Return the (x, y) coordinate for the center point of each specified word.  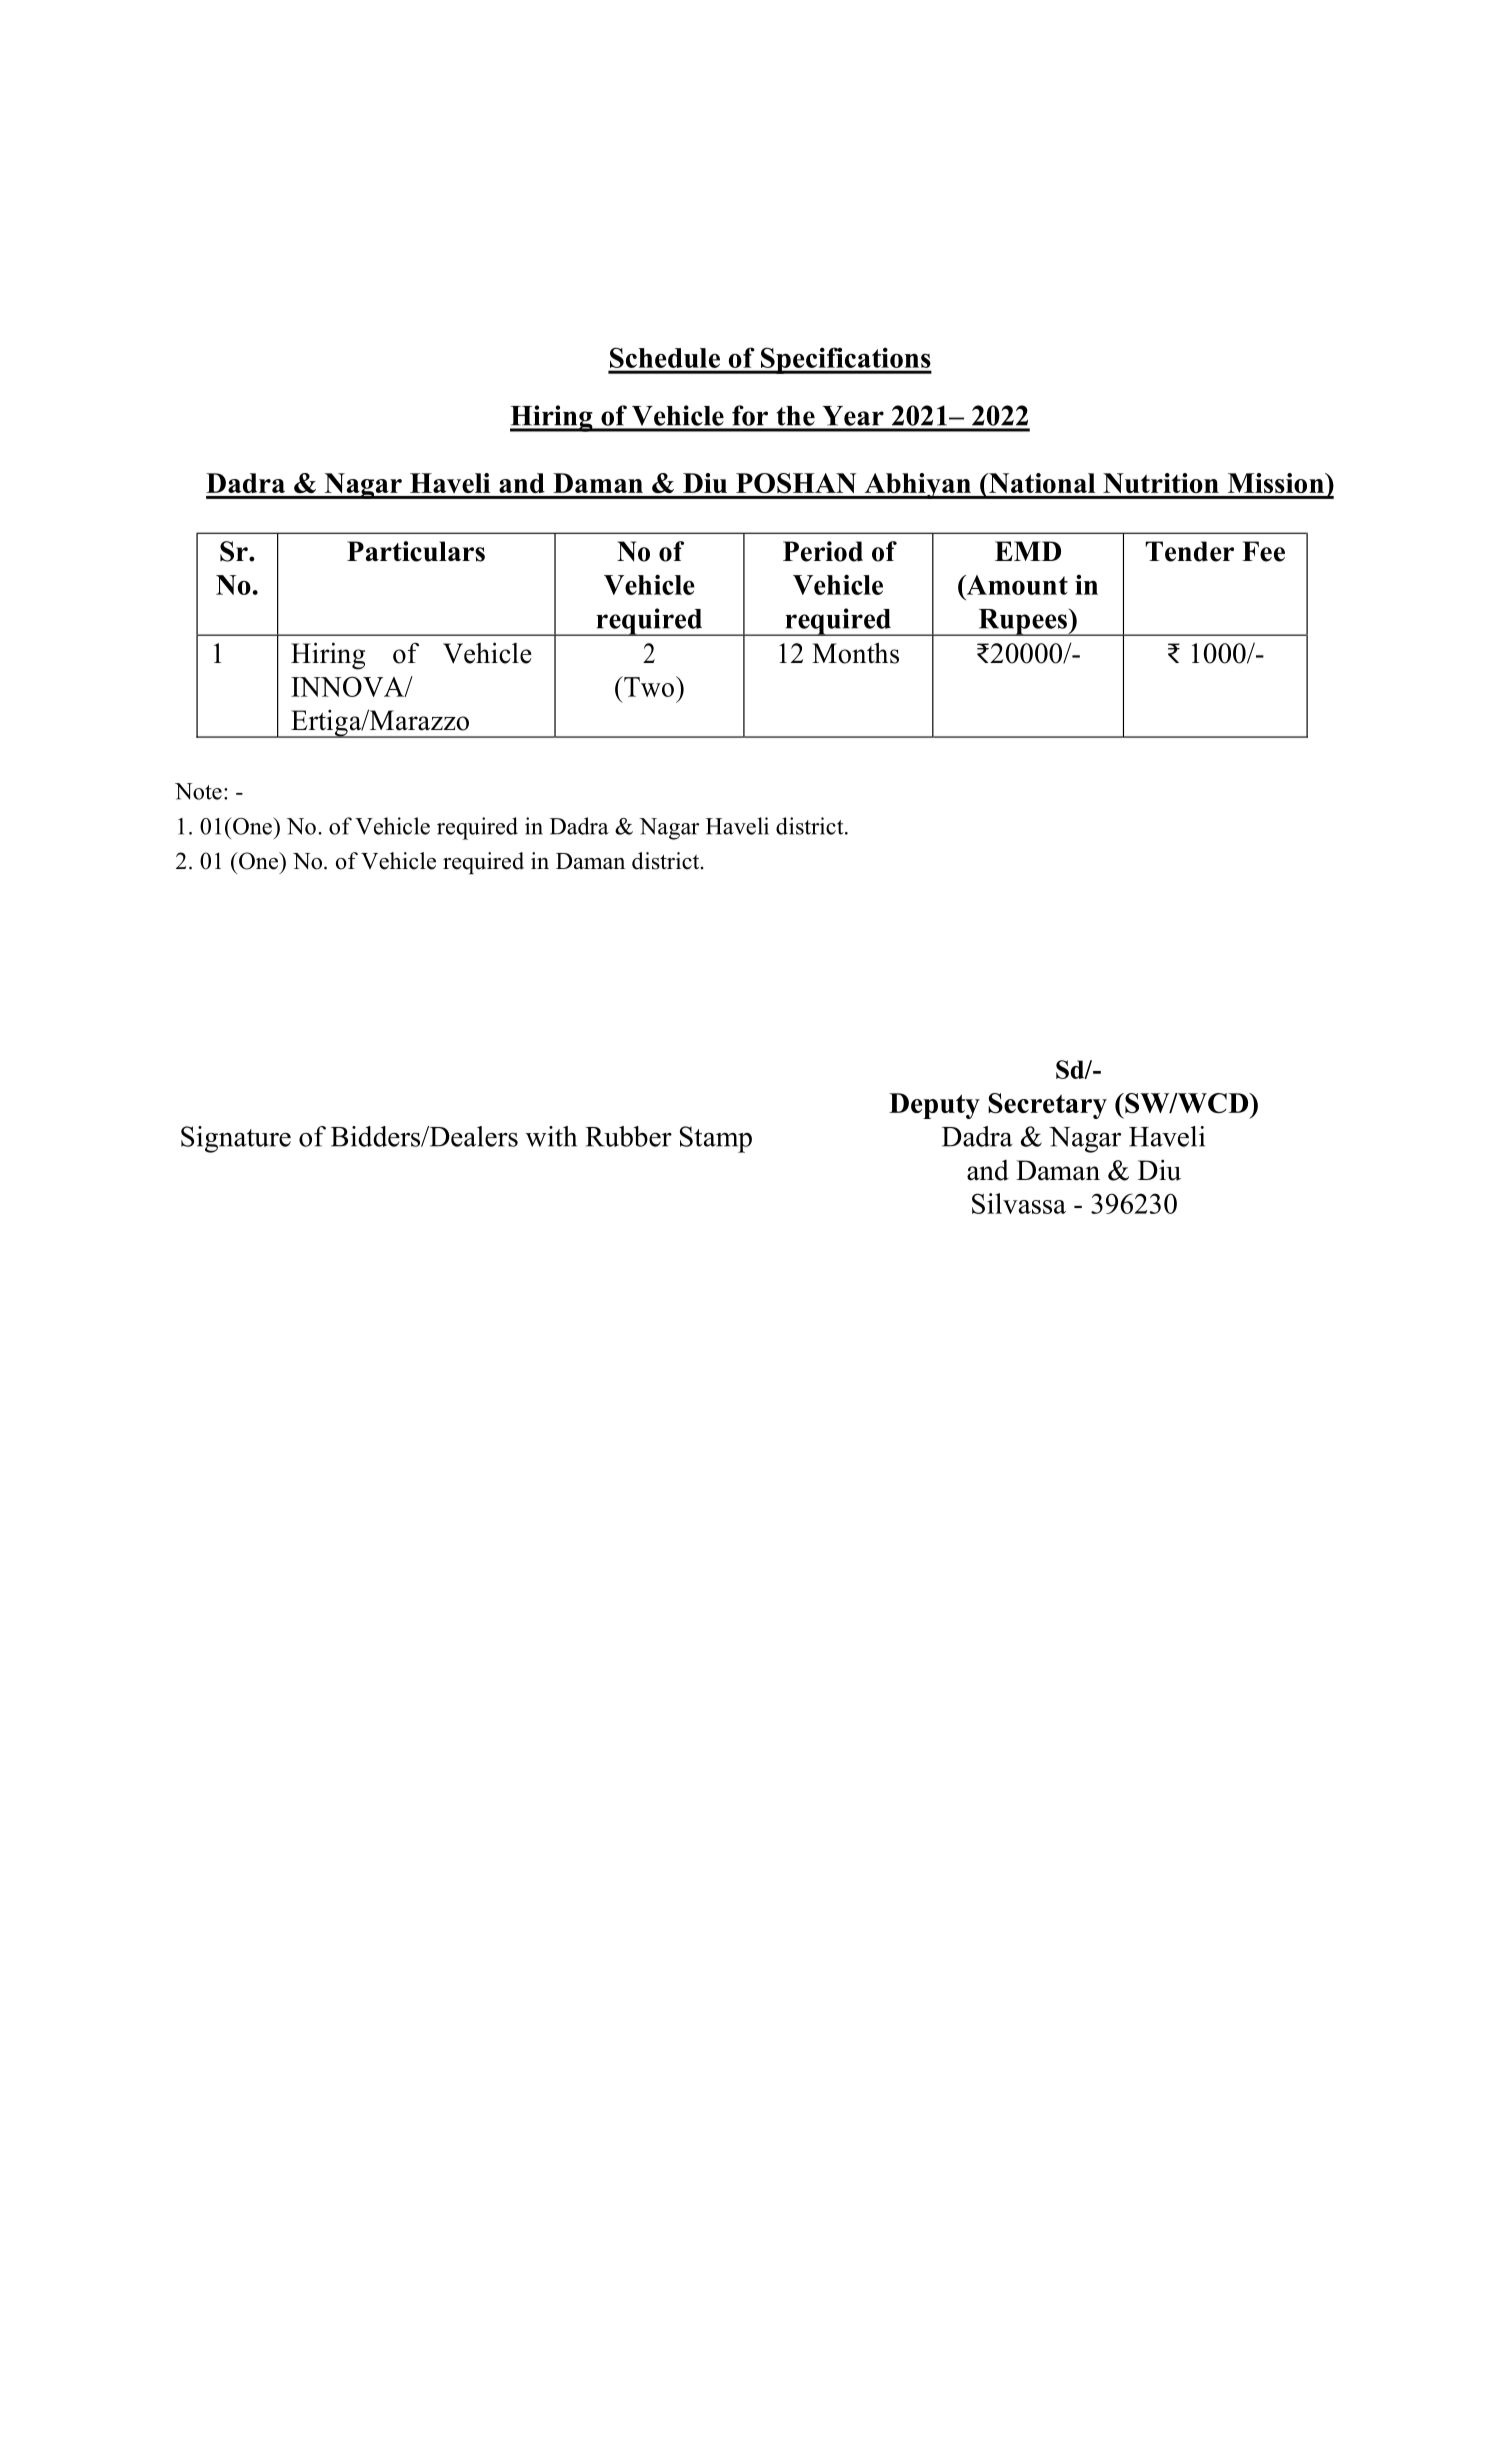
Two (648, 686)
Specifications (845, 360)
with (551, 1136)
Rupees (1022, 622)
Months (855, 653)
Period (823, 551)
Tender (1189, 551)
